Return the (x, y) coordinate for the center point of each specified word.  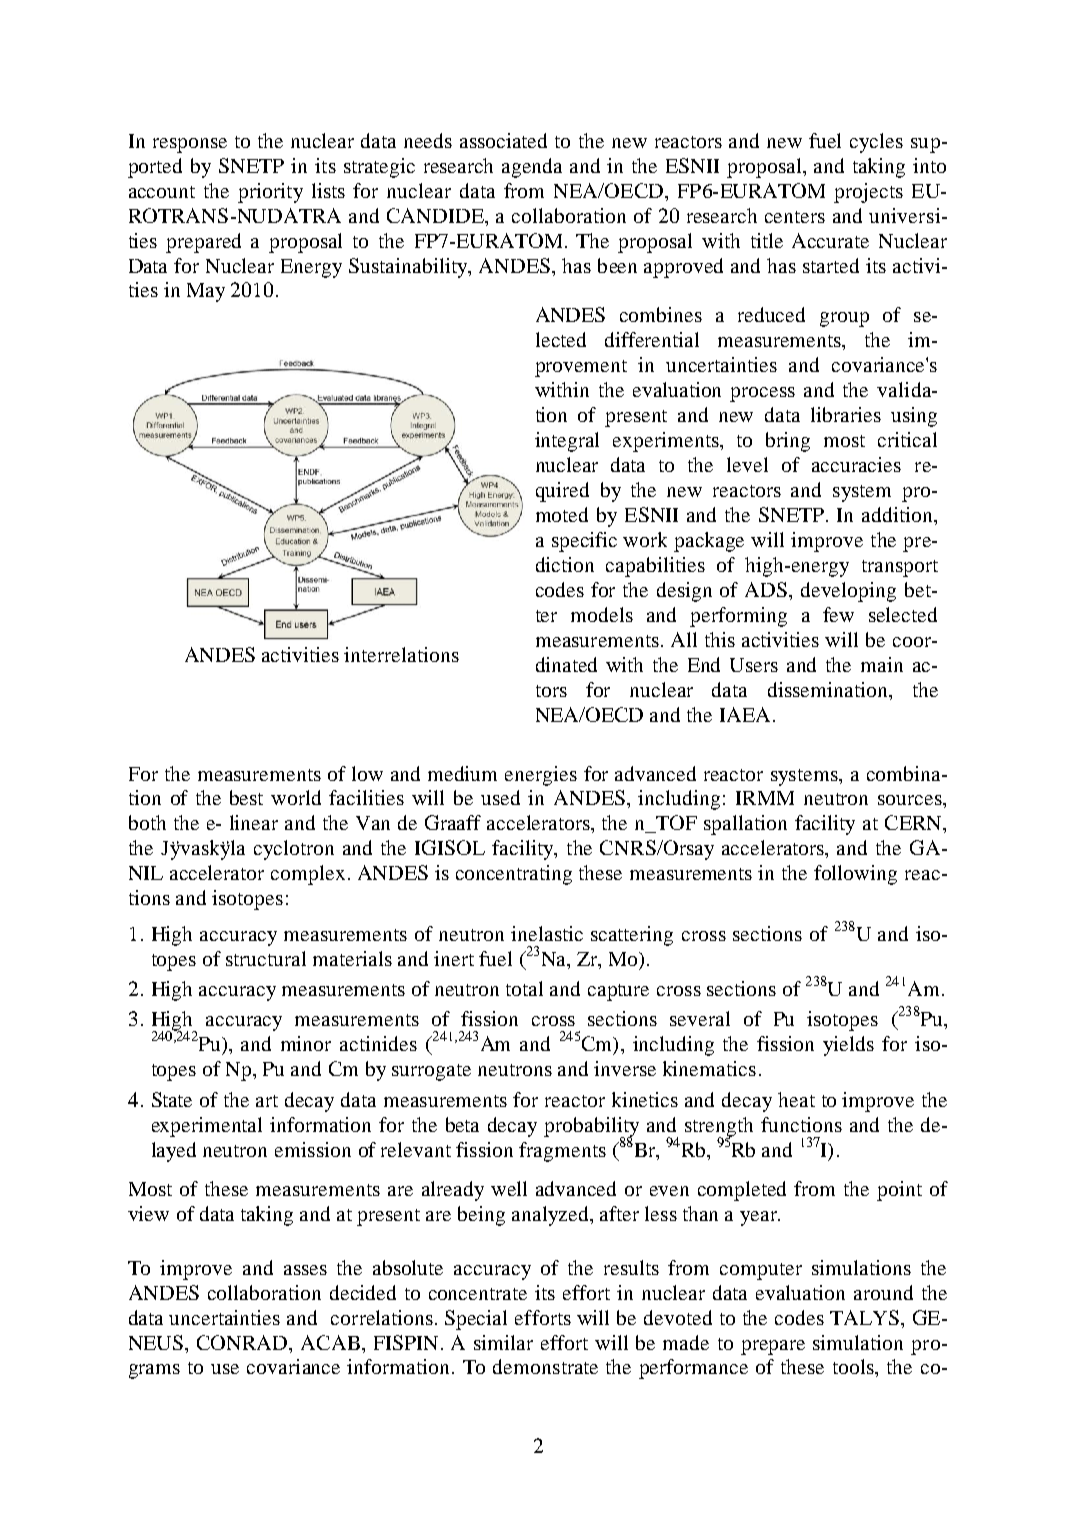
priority (270, 193)
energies (541, 776)
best (246, 797)
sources (911, 800)
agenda (532, 168)
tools (854, 1366)
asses (305, 1270)
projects (868, 193)
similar (503, 1342)
